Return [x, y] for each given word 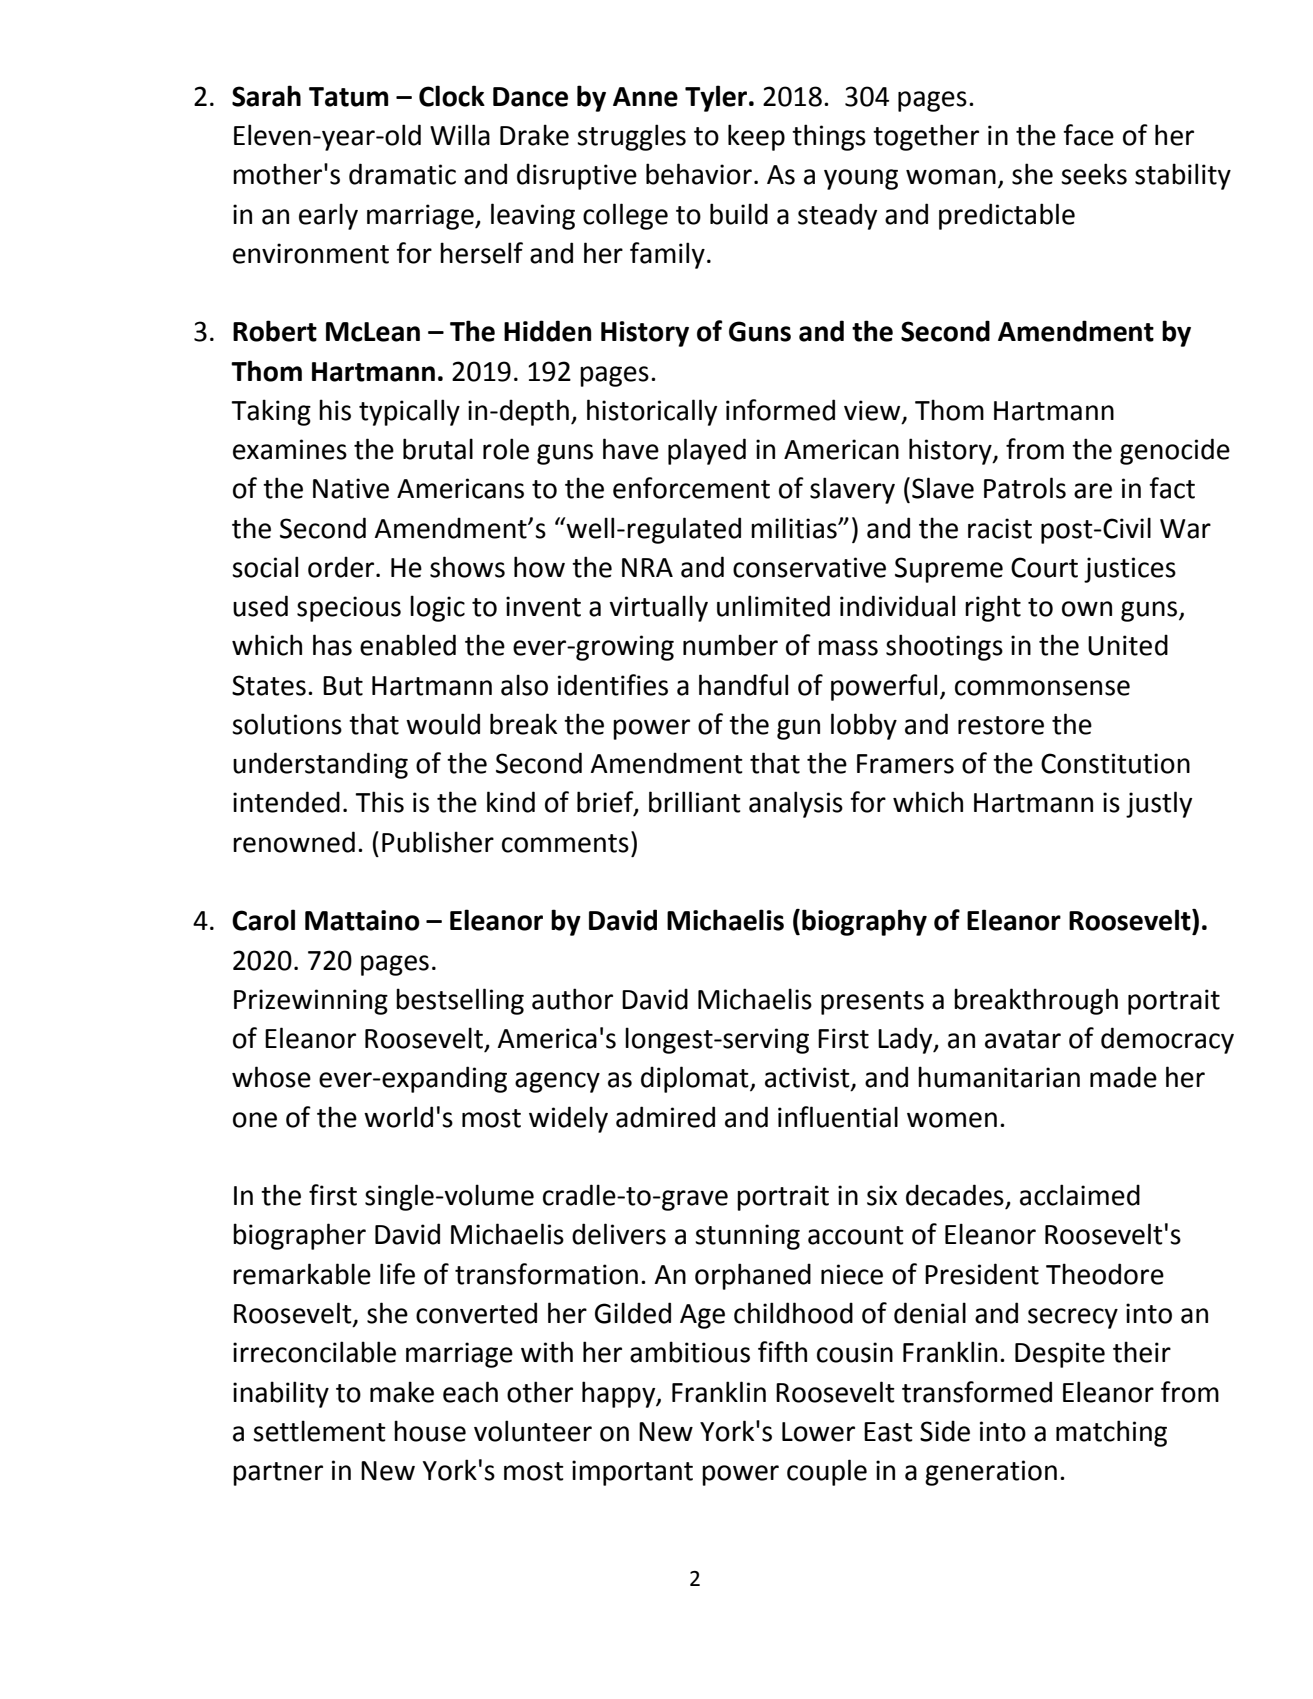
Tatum [348, 97]
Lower [818, 1432]
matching [1111, 1433]
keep [756, 137]
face [1088, 135]
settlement [319, 1431]
